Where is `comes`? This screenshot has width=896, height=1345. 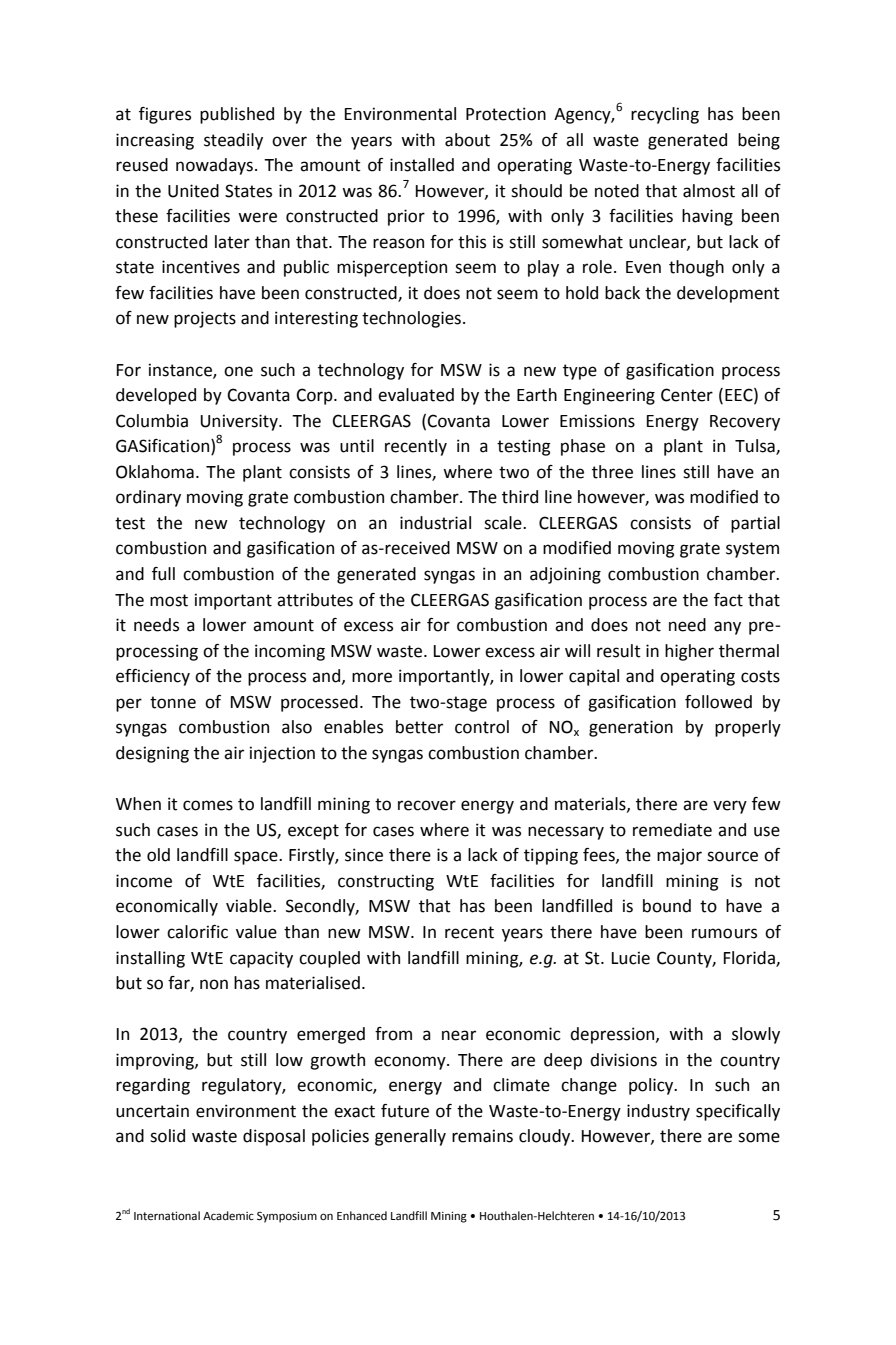 comes is located at coordinates (208, 805).
